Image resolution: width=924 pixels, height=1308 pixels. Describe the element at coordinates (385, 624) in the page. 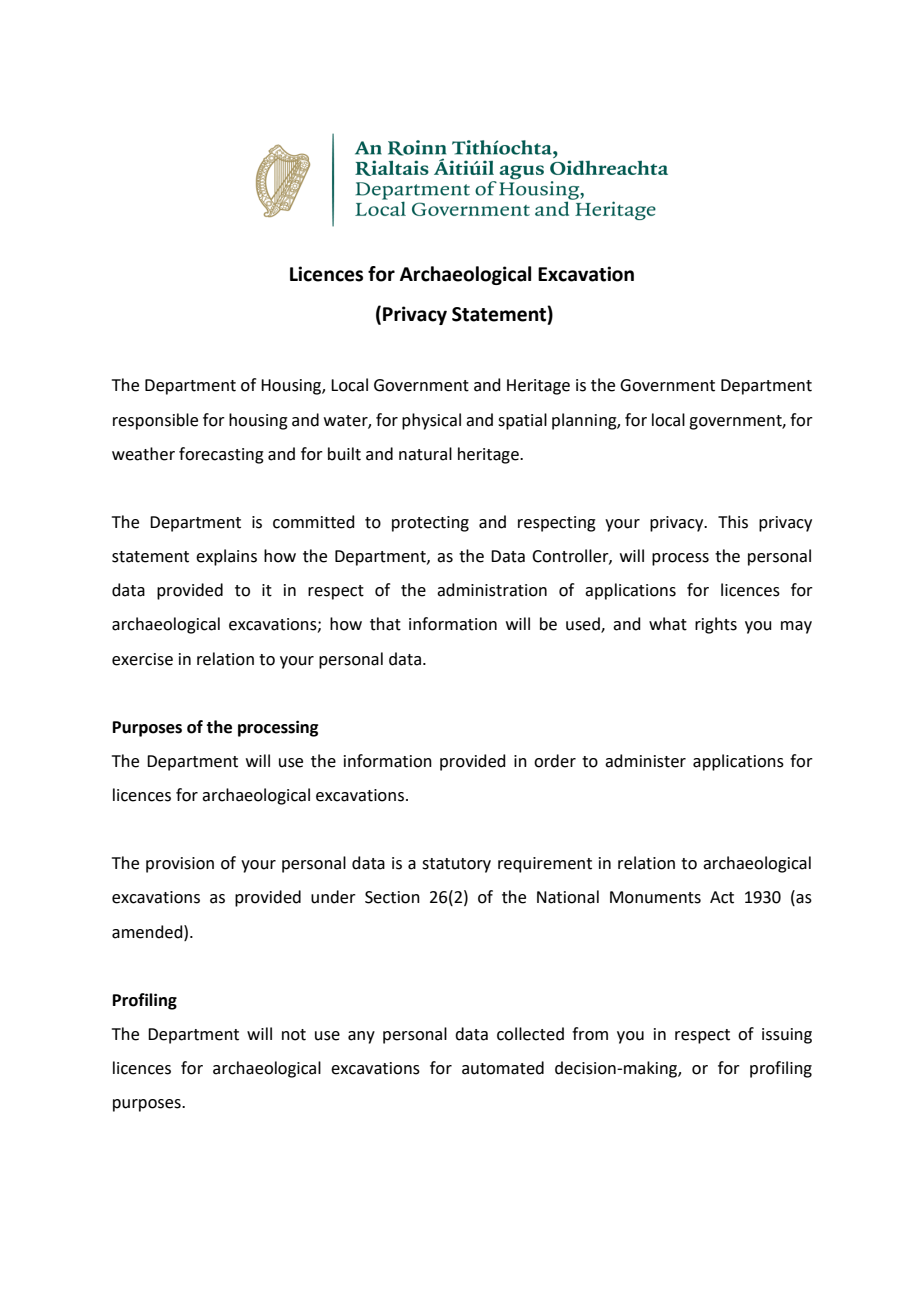

I see `that` at that location.
